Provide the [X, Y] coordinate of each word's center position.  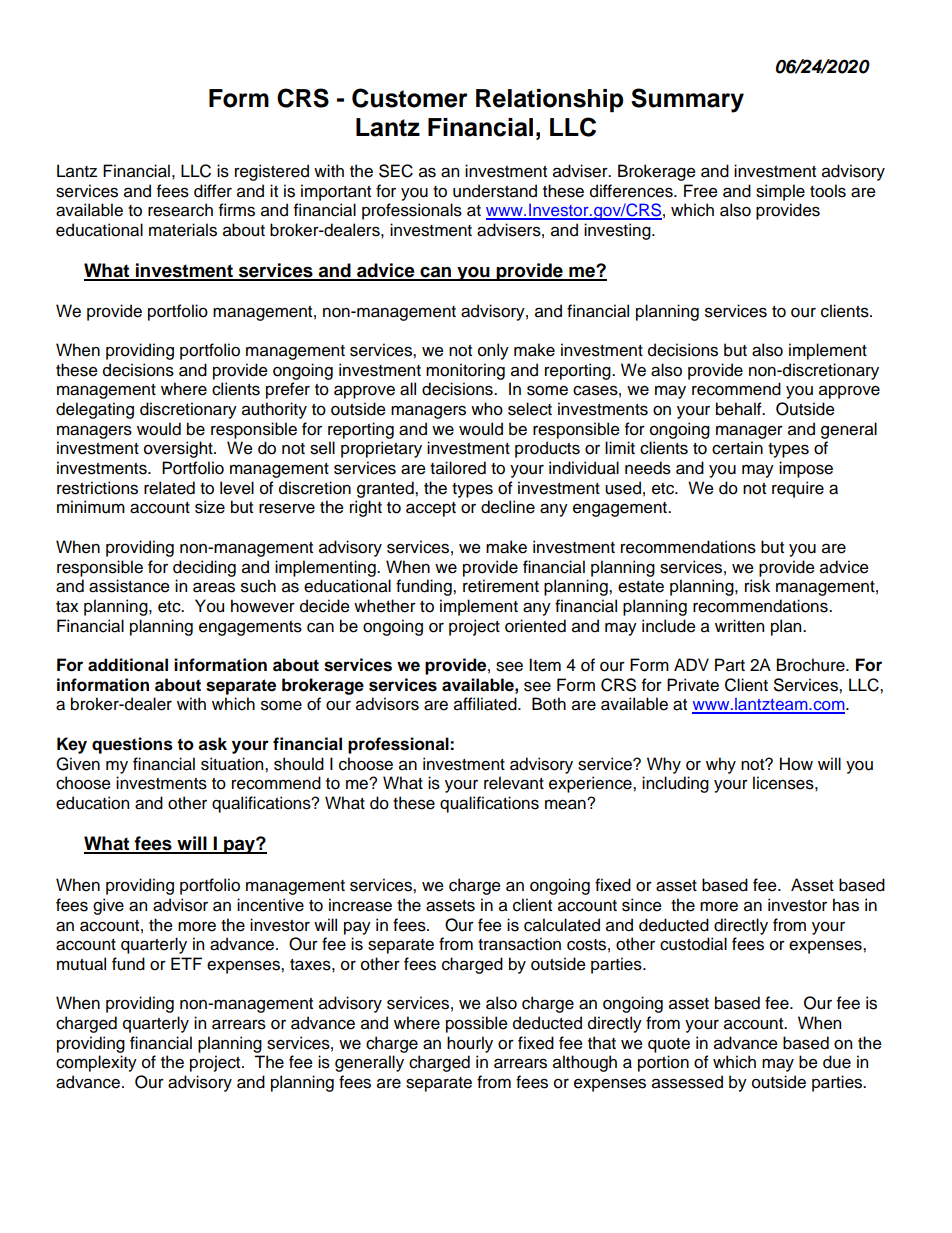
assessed [687, 1082]
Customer [410, 98]
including [675, 784]
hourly [470, 1044]
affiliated [486, 704]
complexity [96, 1063]
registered [272, 172]
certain [737, 448]
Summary [687, 100]
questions [132, 745]
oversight [179, 449]
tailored [458, 468]
